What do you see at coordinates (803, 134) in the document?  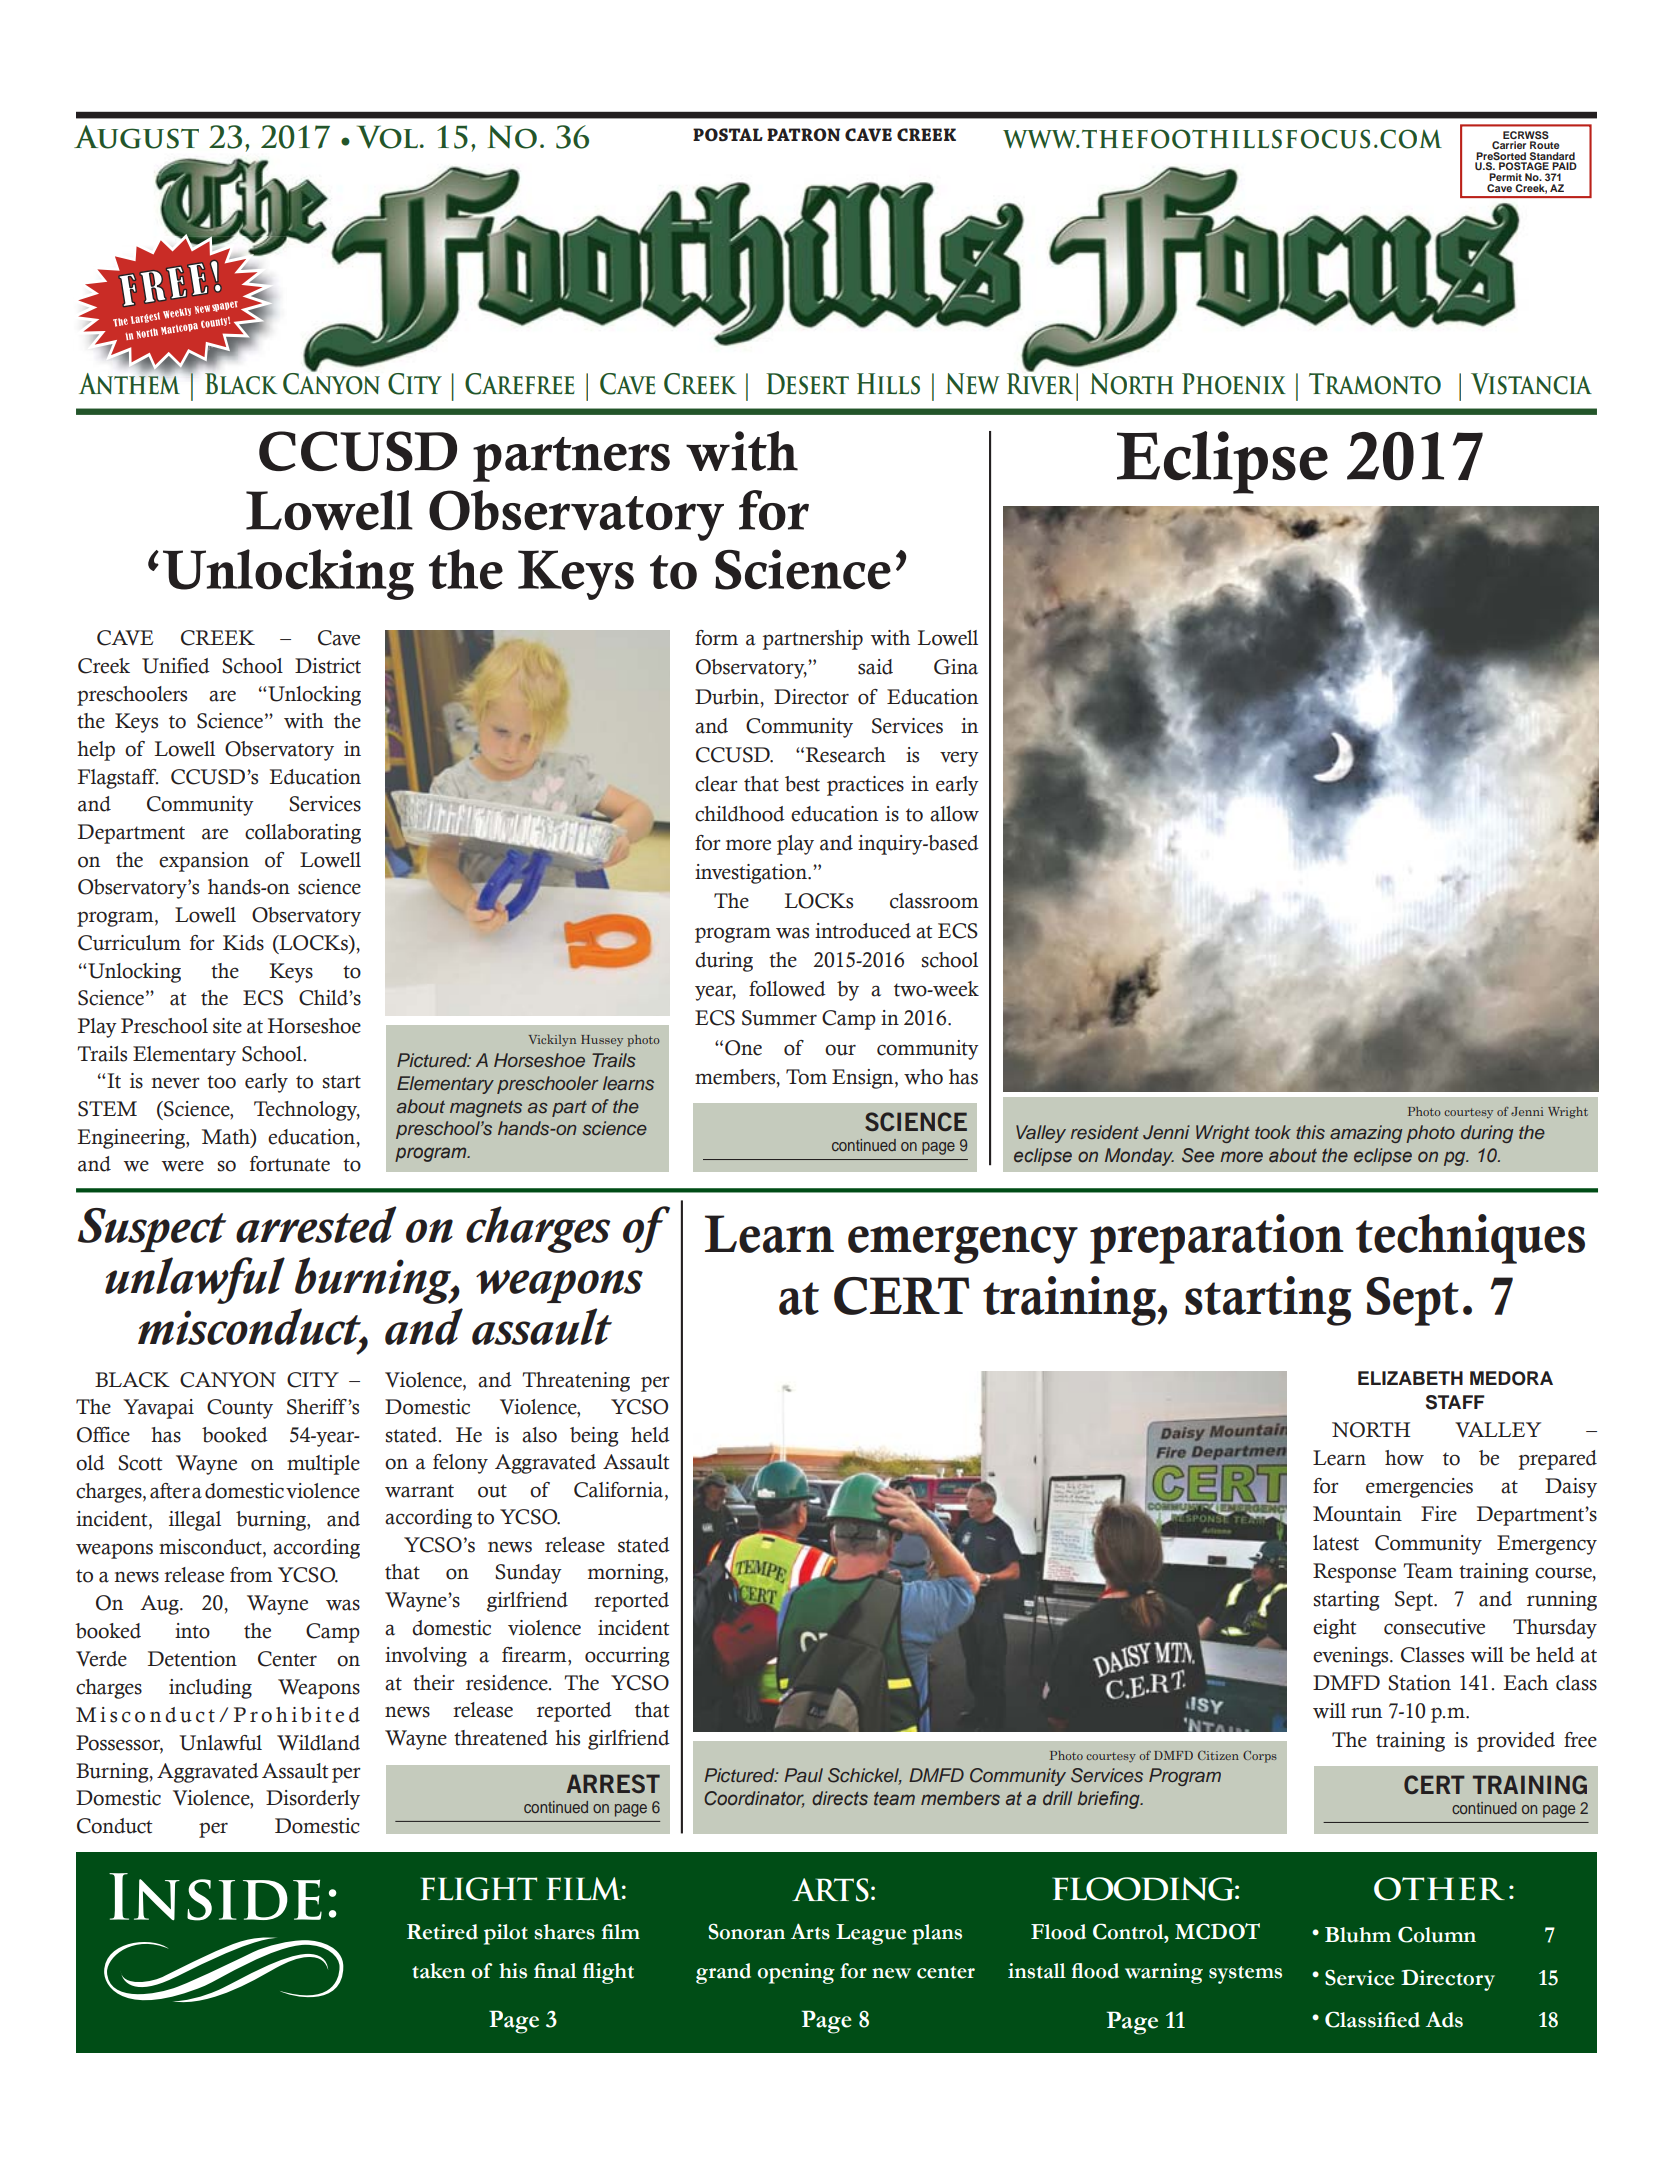 I see `PATRON` at bounding box center [803, 134].
